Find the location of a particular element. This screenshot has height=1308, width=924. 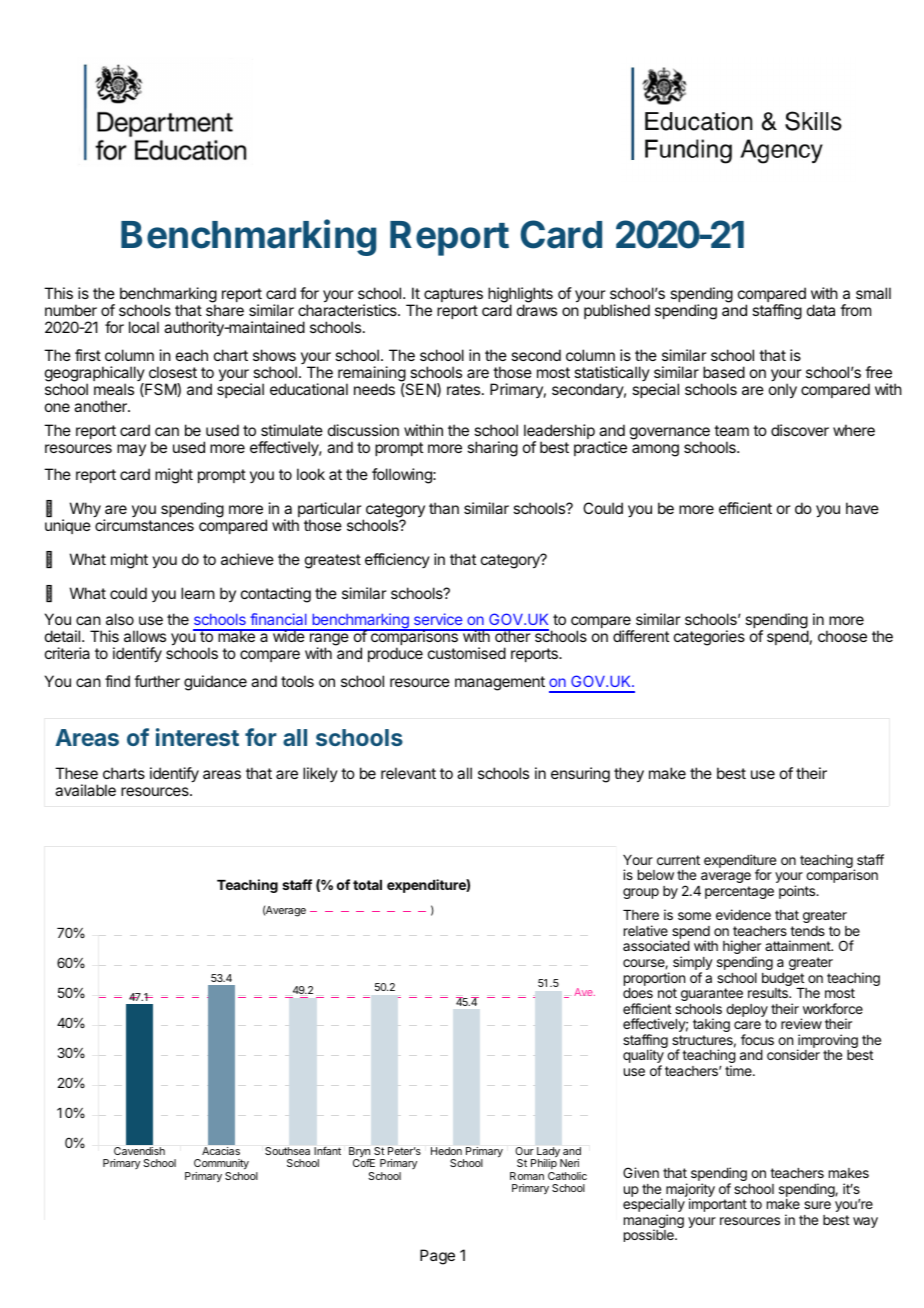

captures is located at coordinates (453, 295).
